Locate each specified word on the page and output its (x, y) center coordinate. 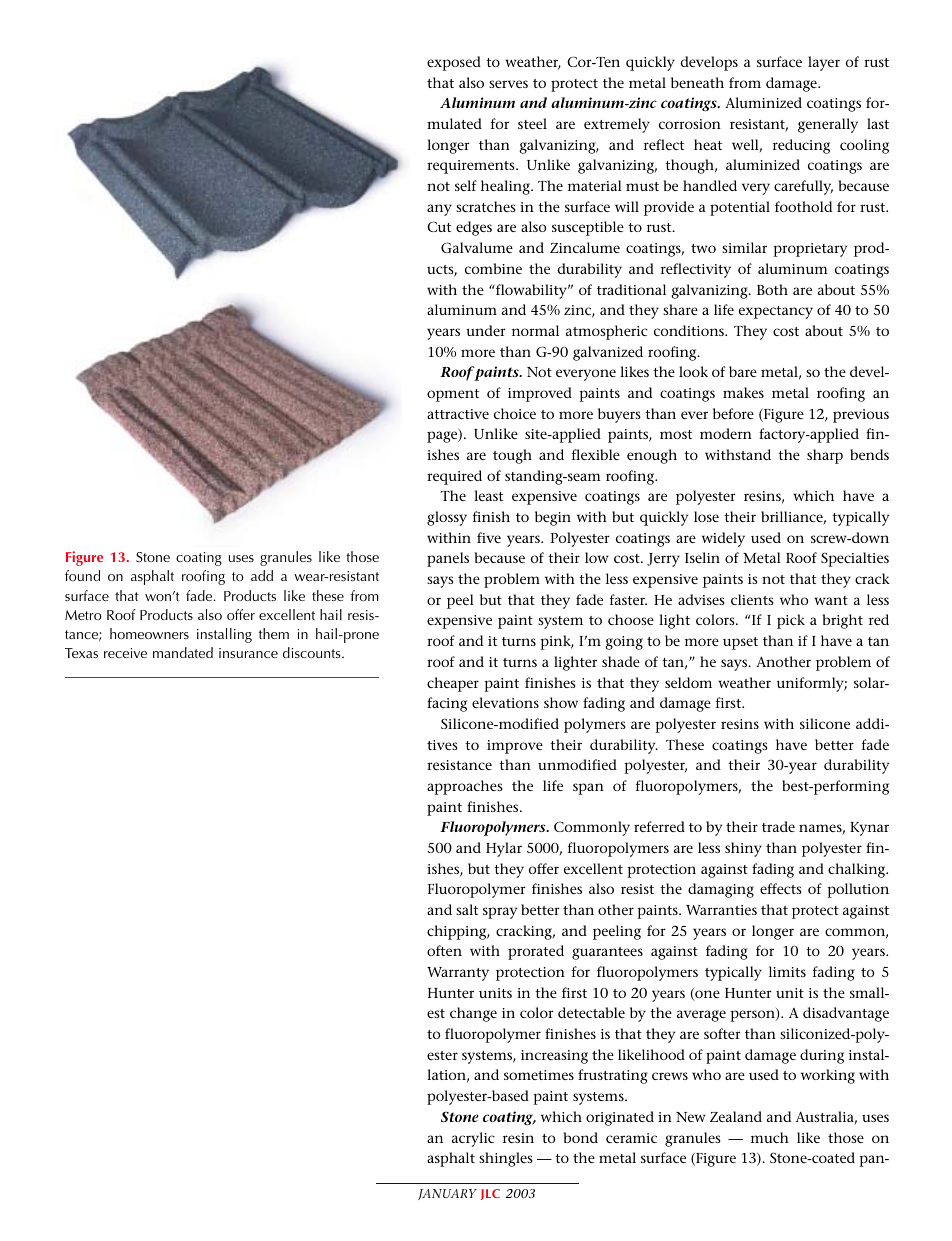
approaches (464, 787)
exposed (454, 63)
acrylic (473, 1139)
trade (778, 826)
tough (512, 456)
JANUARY (447, 1194)
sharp (825, 456)
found (82, 575)
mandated (183, 652)
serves (508, 84)
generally (828, 125)
